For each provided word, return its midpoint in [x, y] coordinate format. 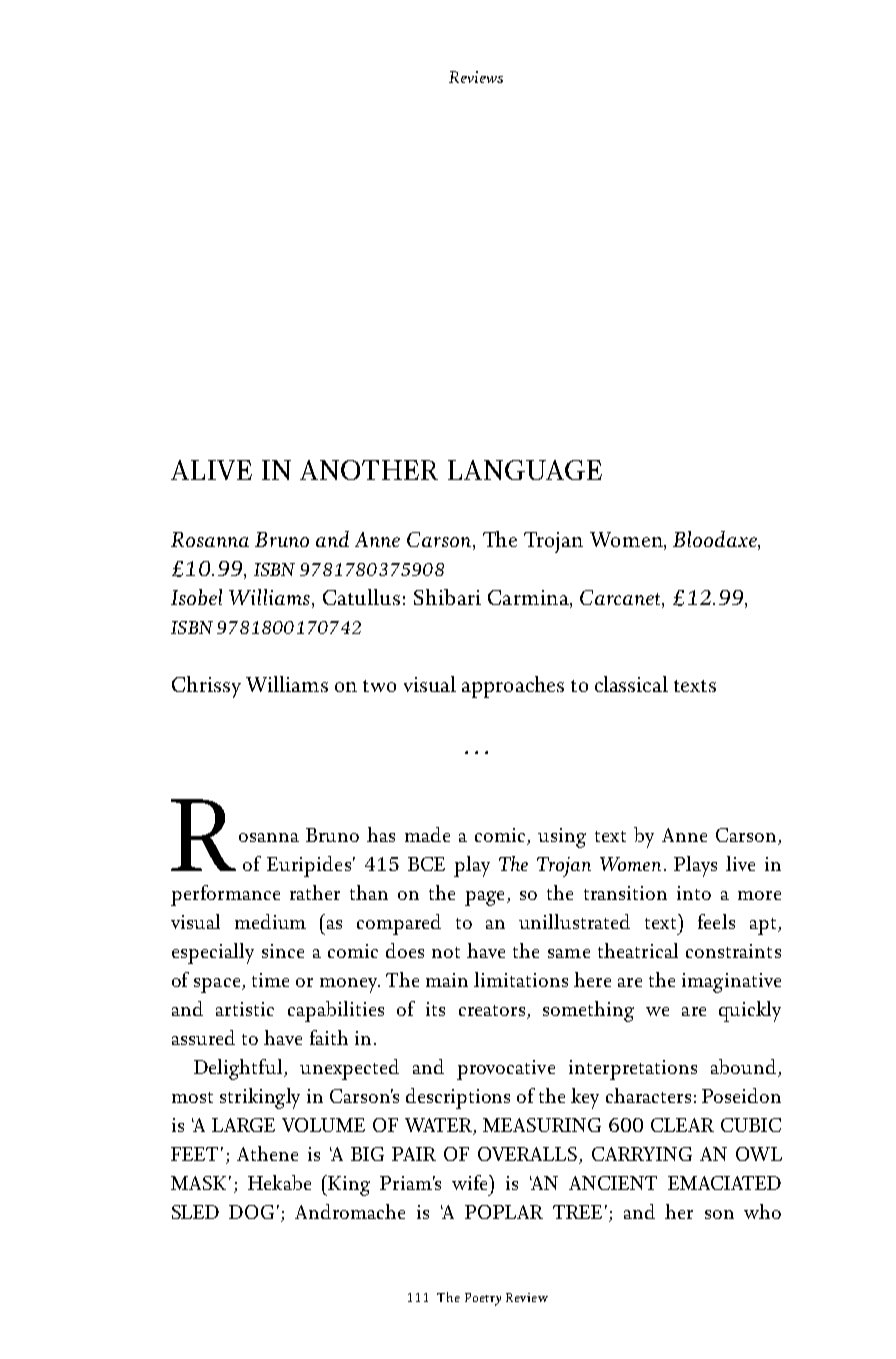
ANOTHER [369, 470]
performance [225, 895]
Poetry [483, 1299]
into [694, 893]
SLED [195, 1212]
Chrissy [206, 687]
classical [631, 684]
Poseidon [741, 1095]
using [562, 838]
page [484, 898]
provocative [506, 1070]
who [762, 1211]
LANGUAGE [525, 470]
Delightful [239, 1069]
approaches [513, 687]
